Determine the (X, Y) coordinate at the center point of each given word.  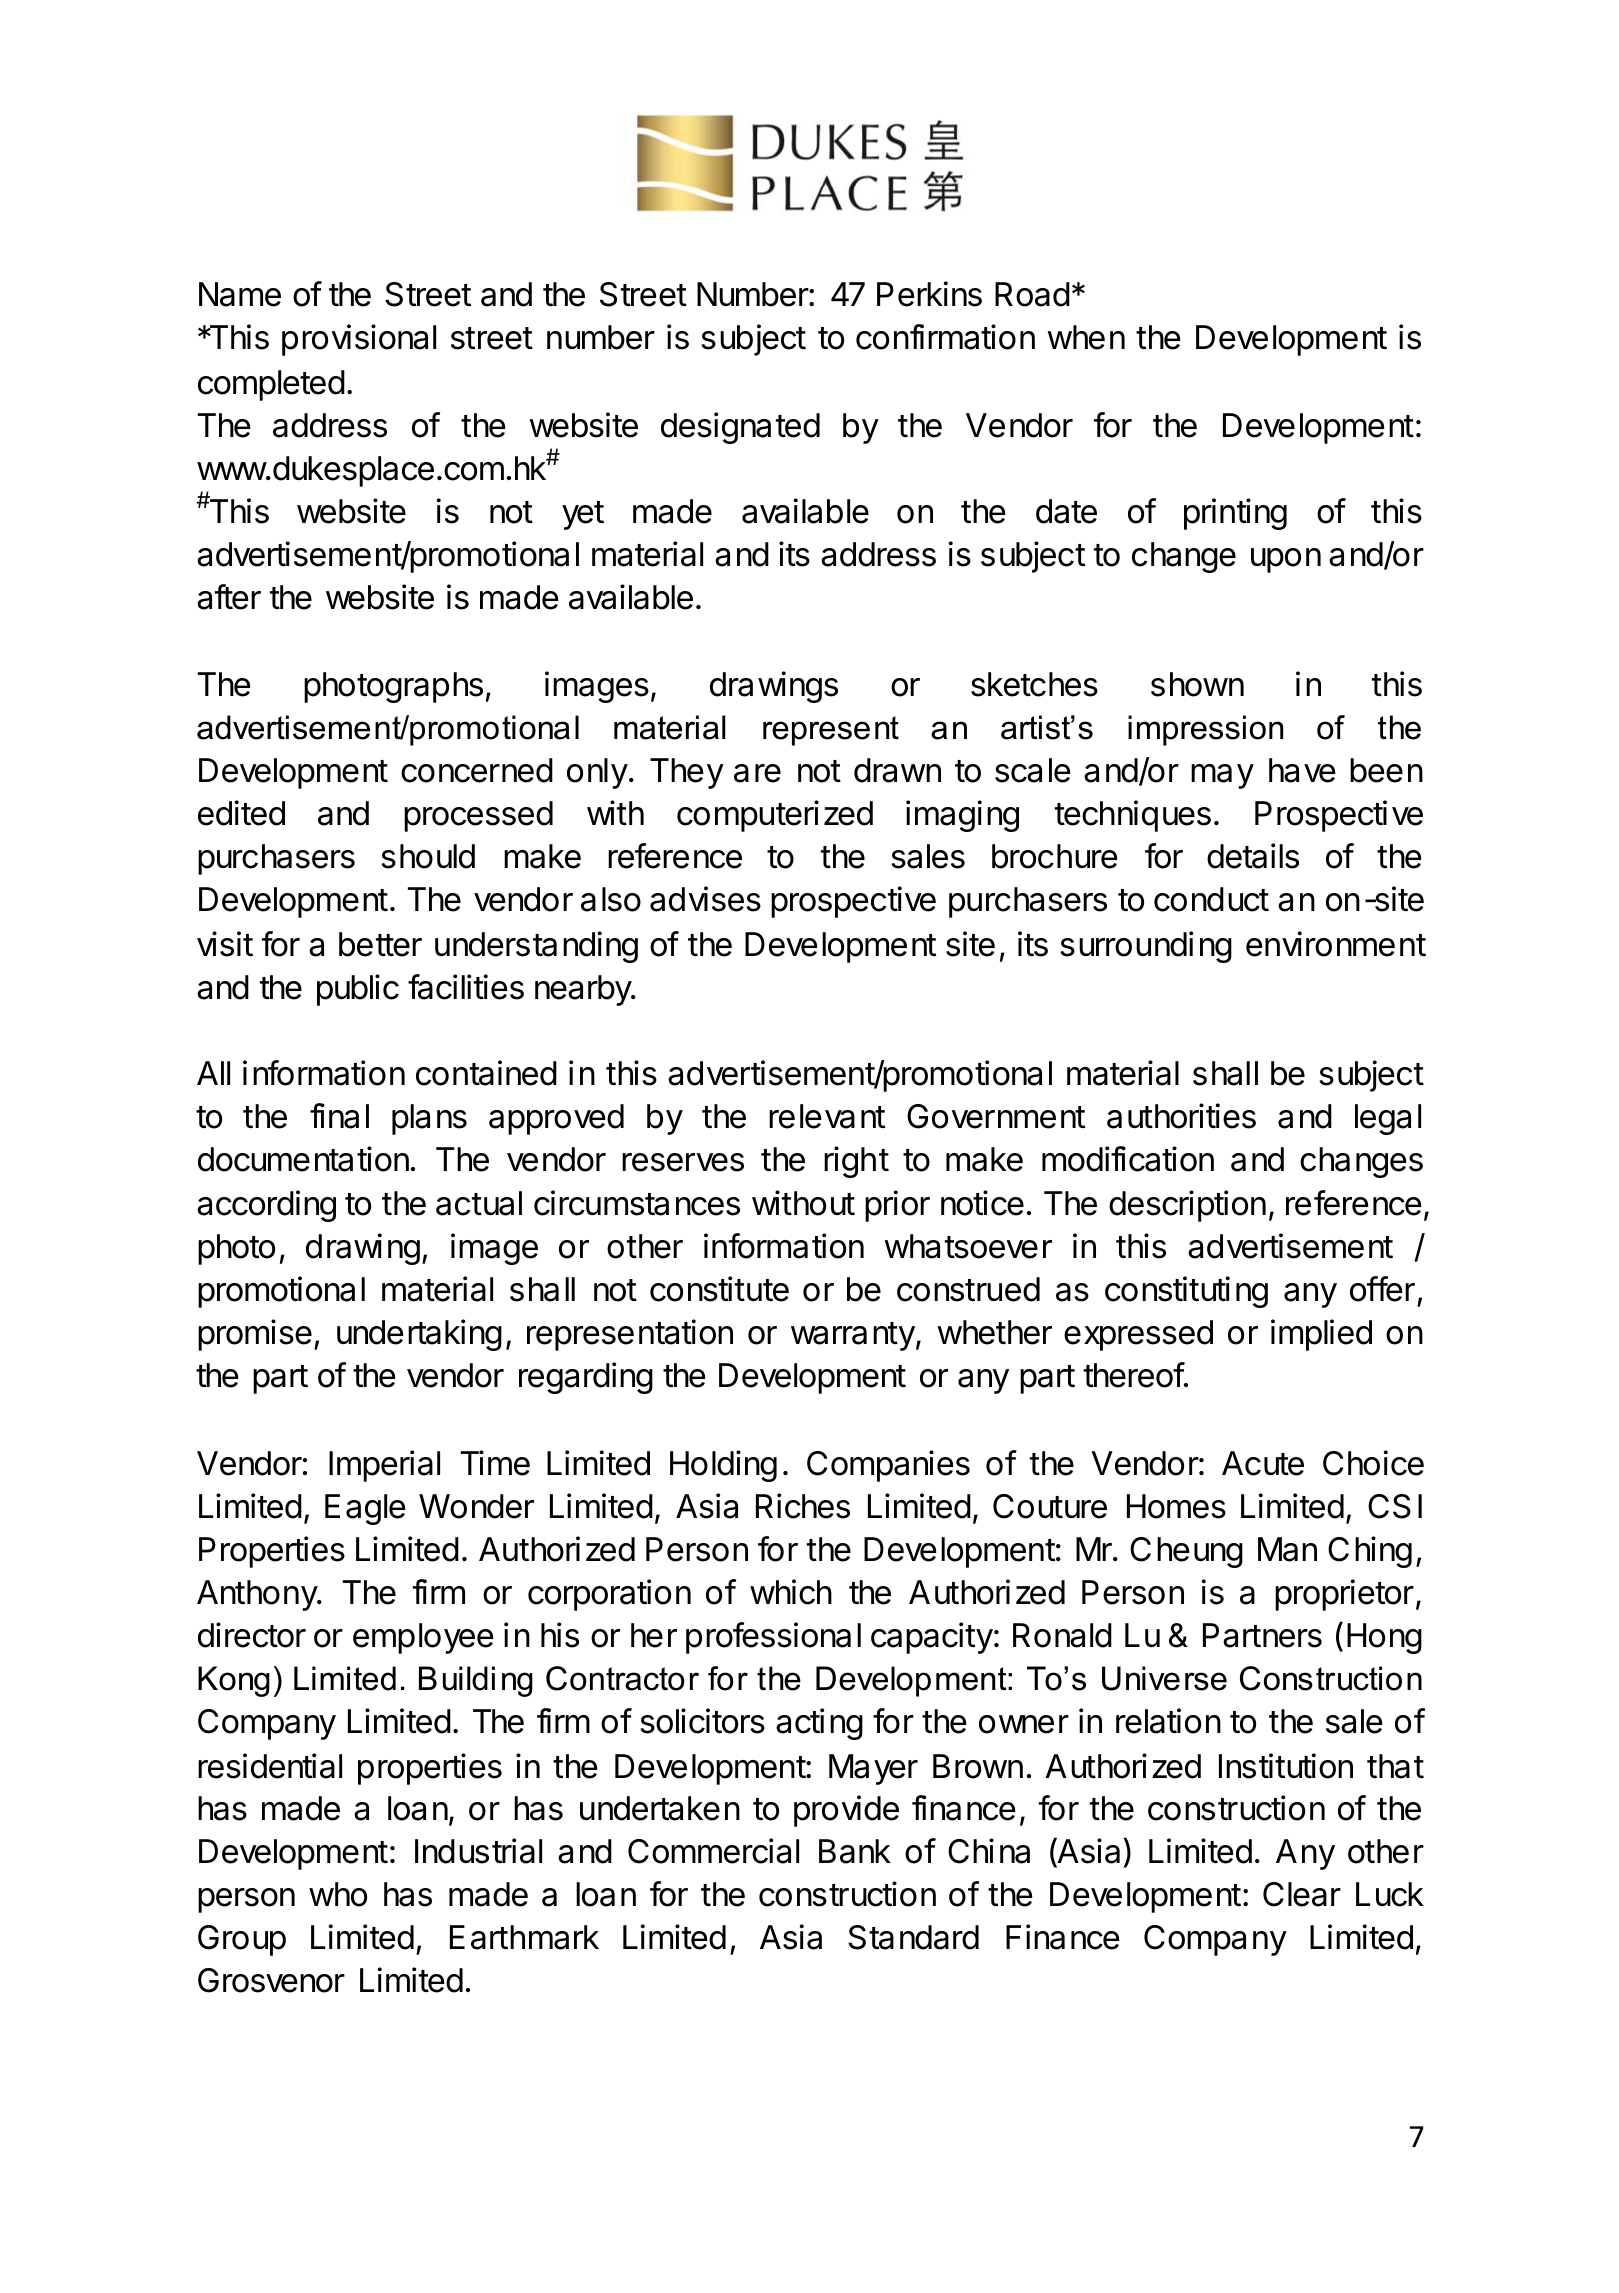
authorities (1181, 1116)
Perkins (929, 294)
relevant (827, 1116)
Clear (1302, 1894)
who (338, 1894)
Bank (855, 1851)
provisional (359, 340)
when (1086, 337)
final (339, 1116)
